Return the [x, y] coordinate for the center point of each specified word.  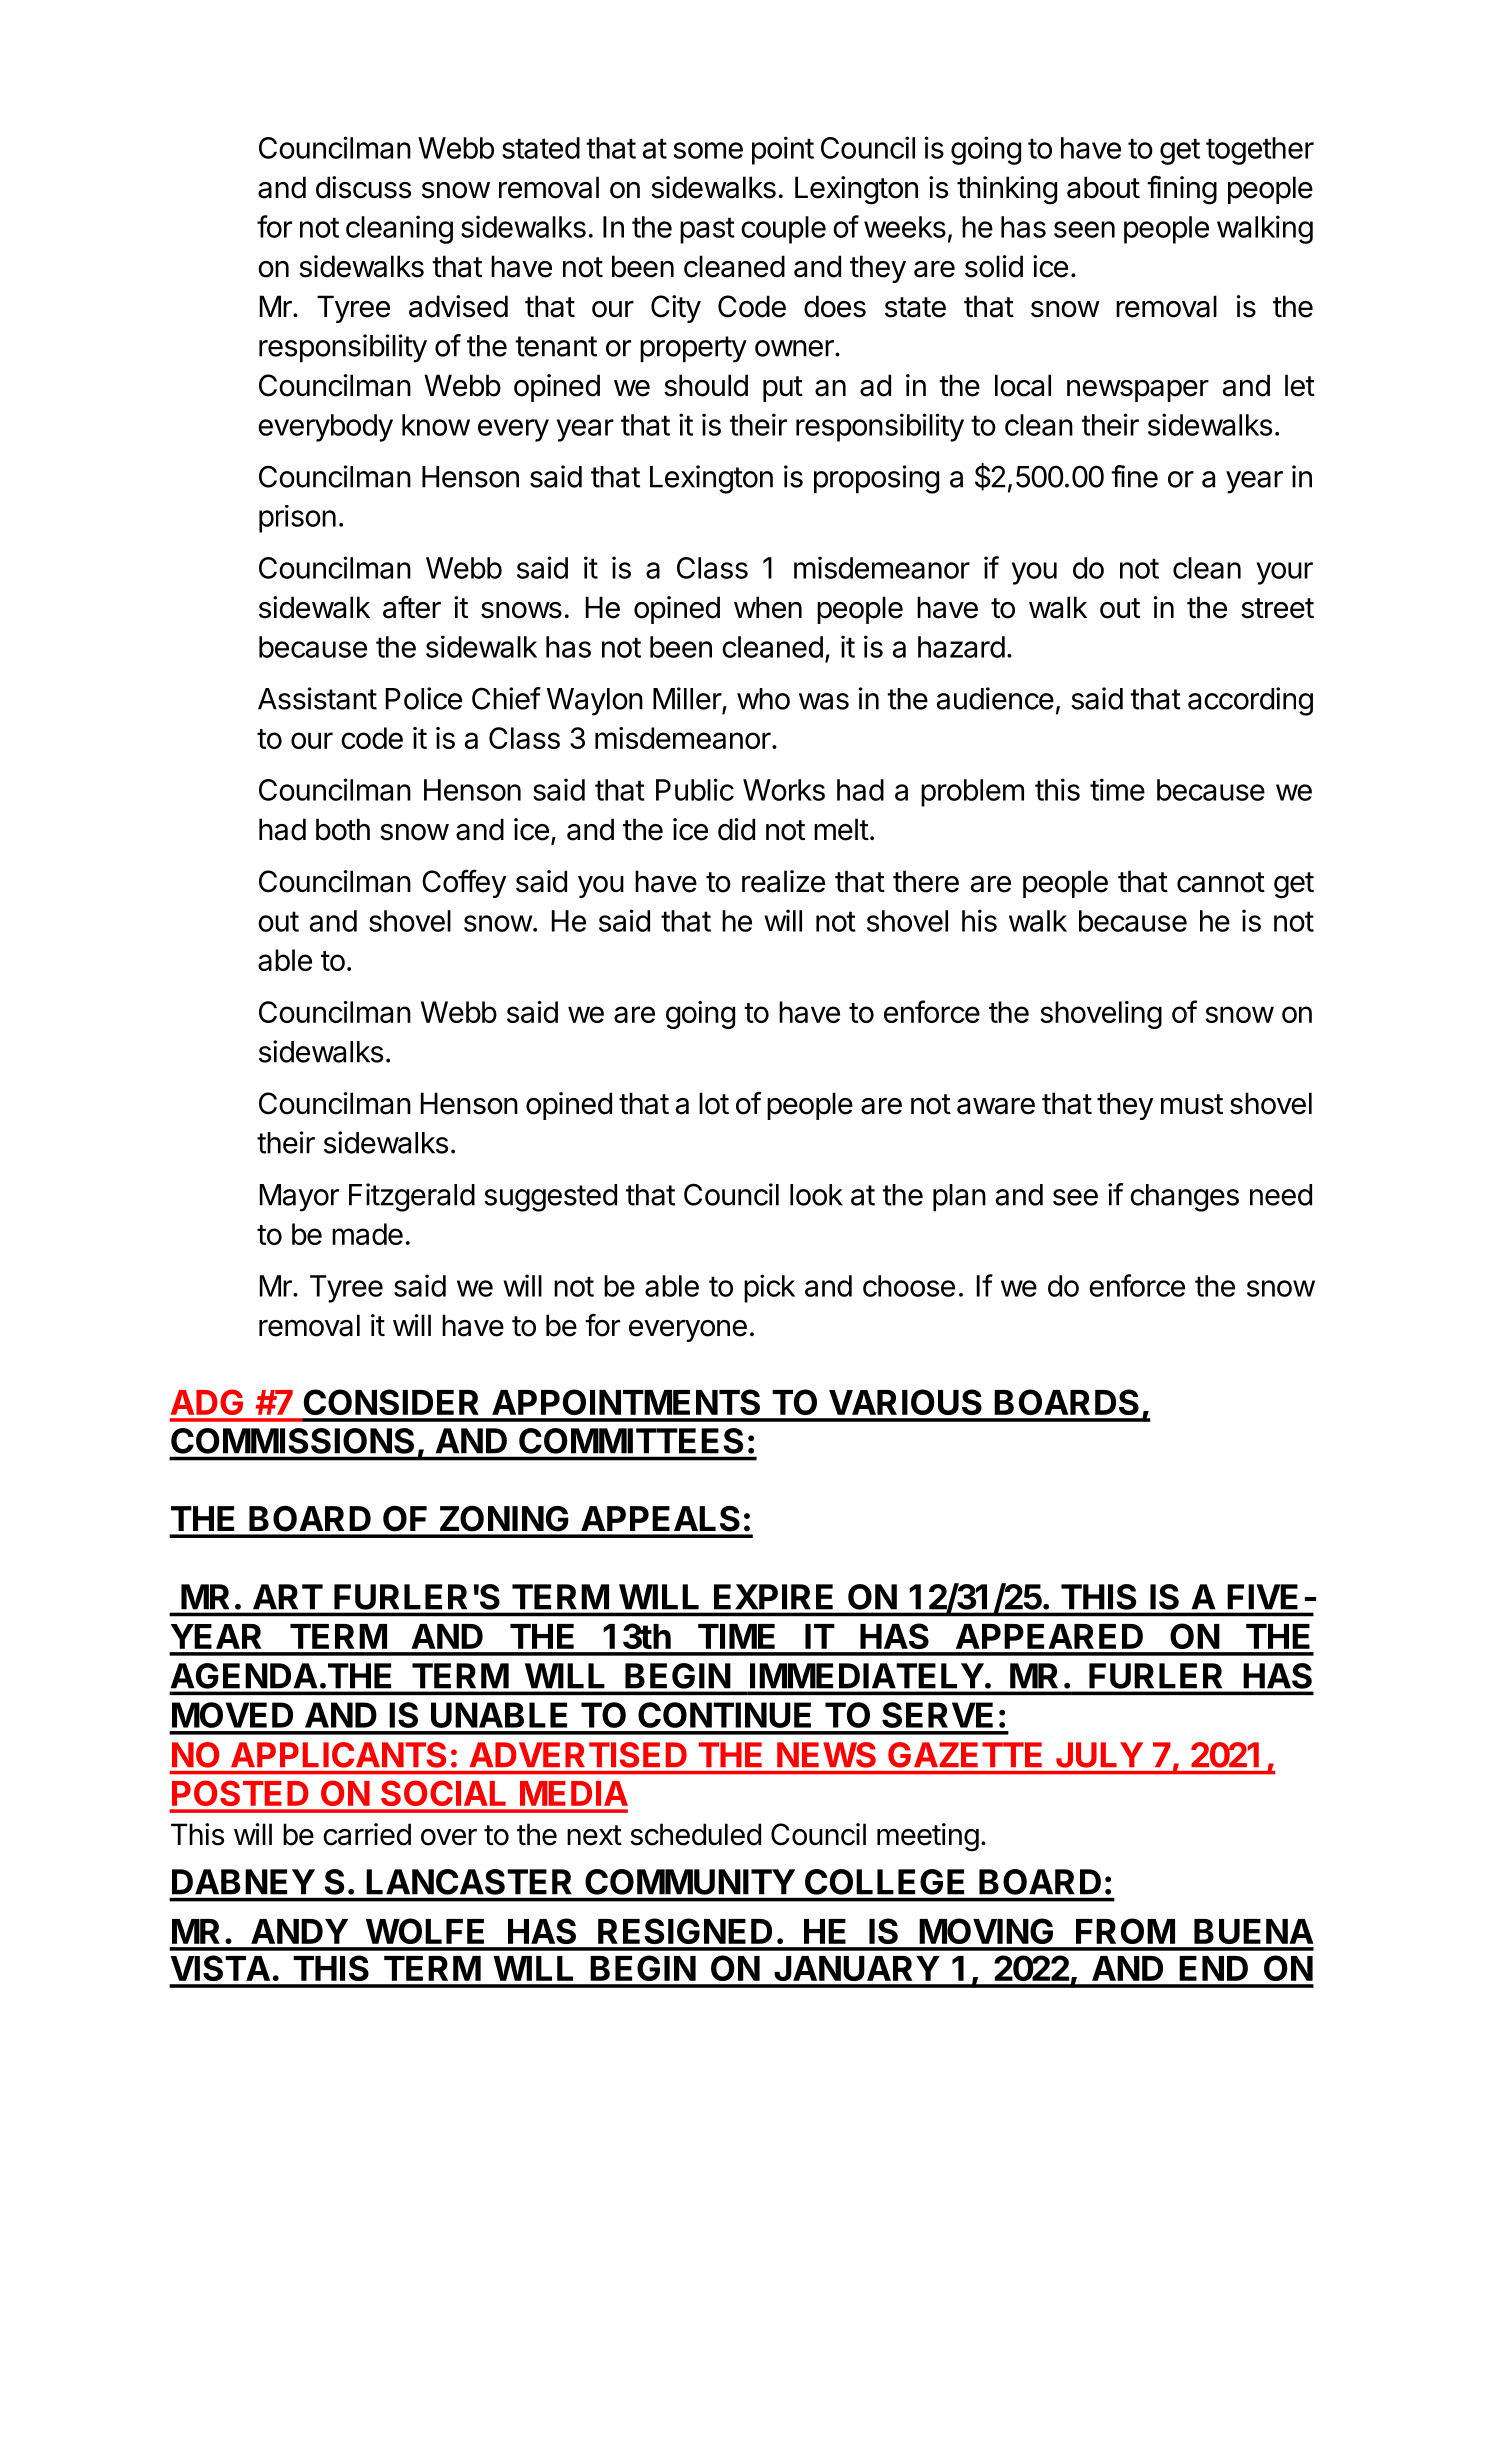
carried [367, 1834]
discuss [363, 187]
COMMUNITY [690, 1882]
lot [714, 1103]
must [1192, 1104]
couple [783, 230]
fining [1182, 190]
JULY [1099, 1755]
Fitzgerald [412, 1197]
